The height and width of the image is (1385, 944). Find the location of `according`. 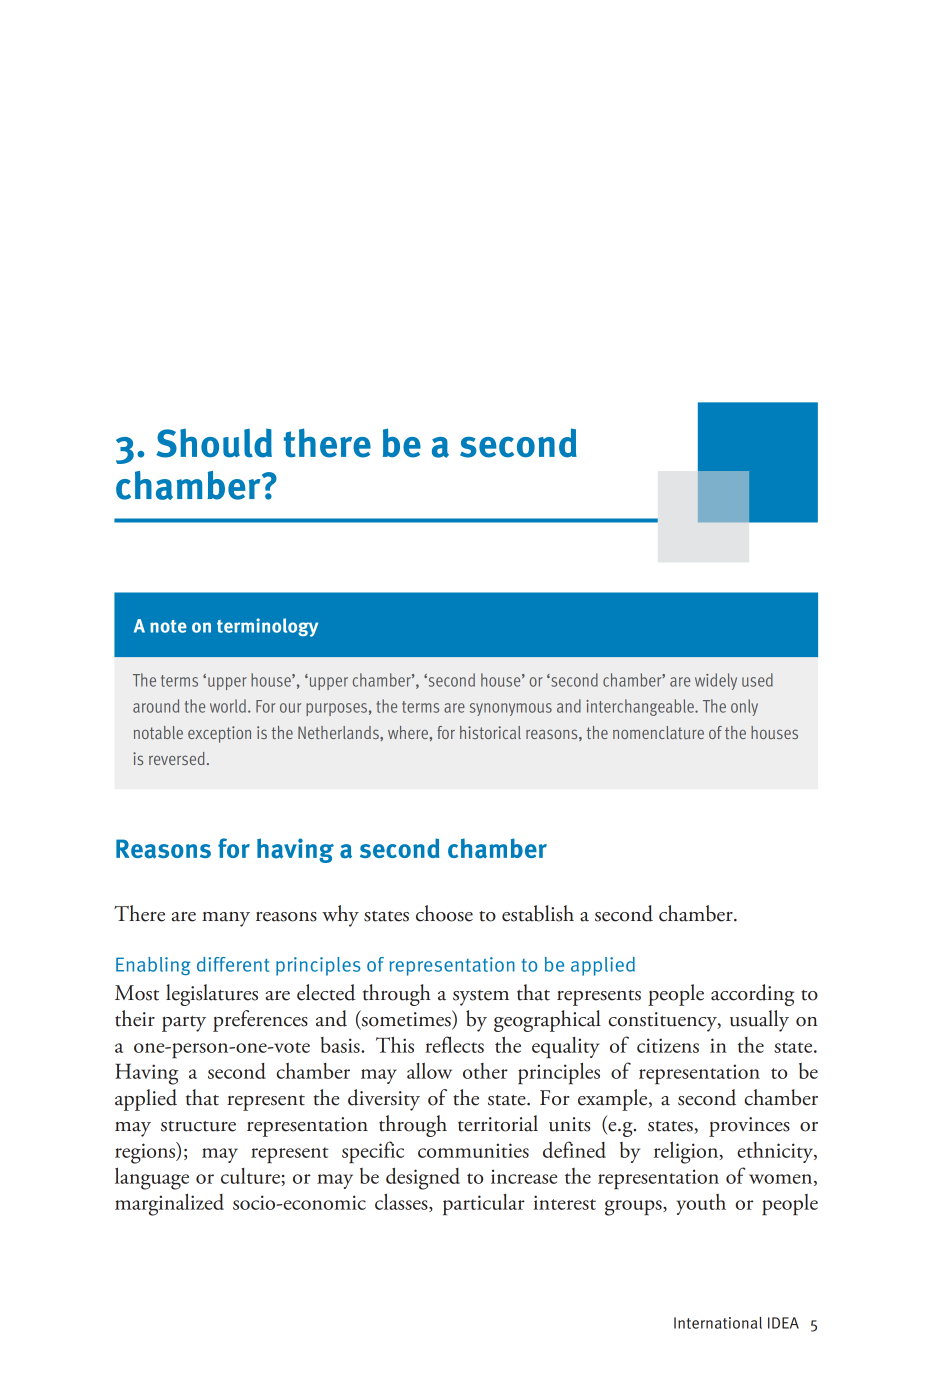

according is located at coordinates (752, 995).
